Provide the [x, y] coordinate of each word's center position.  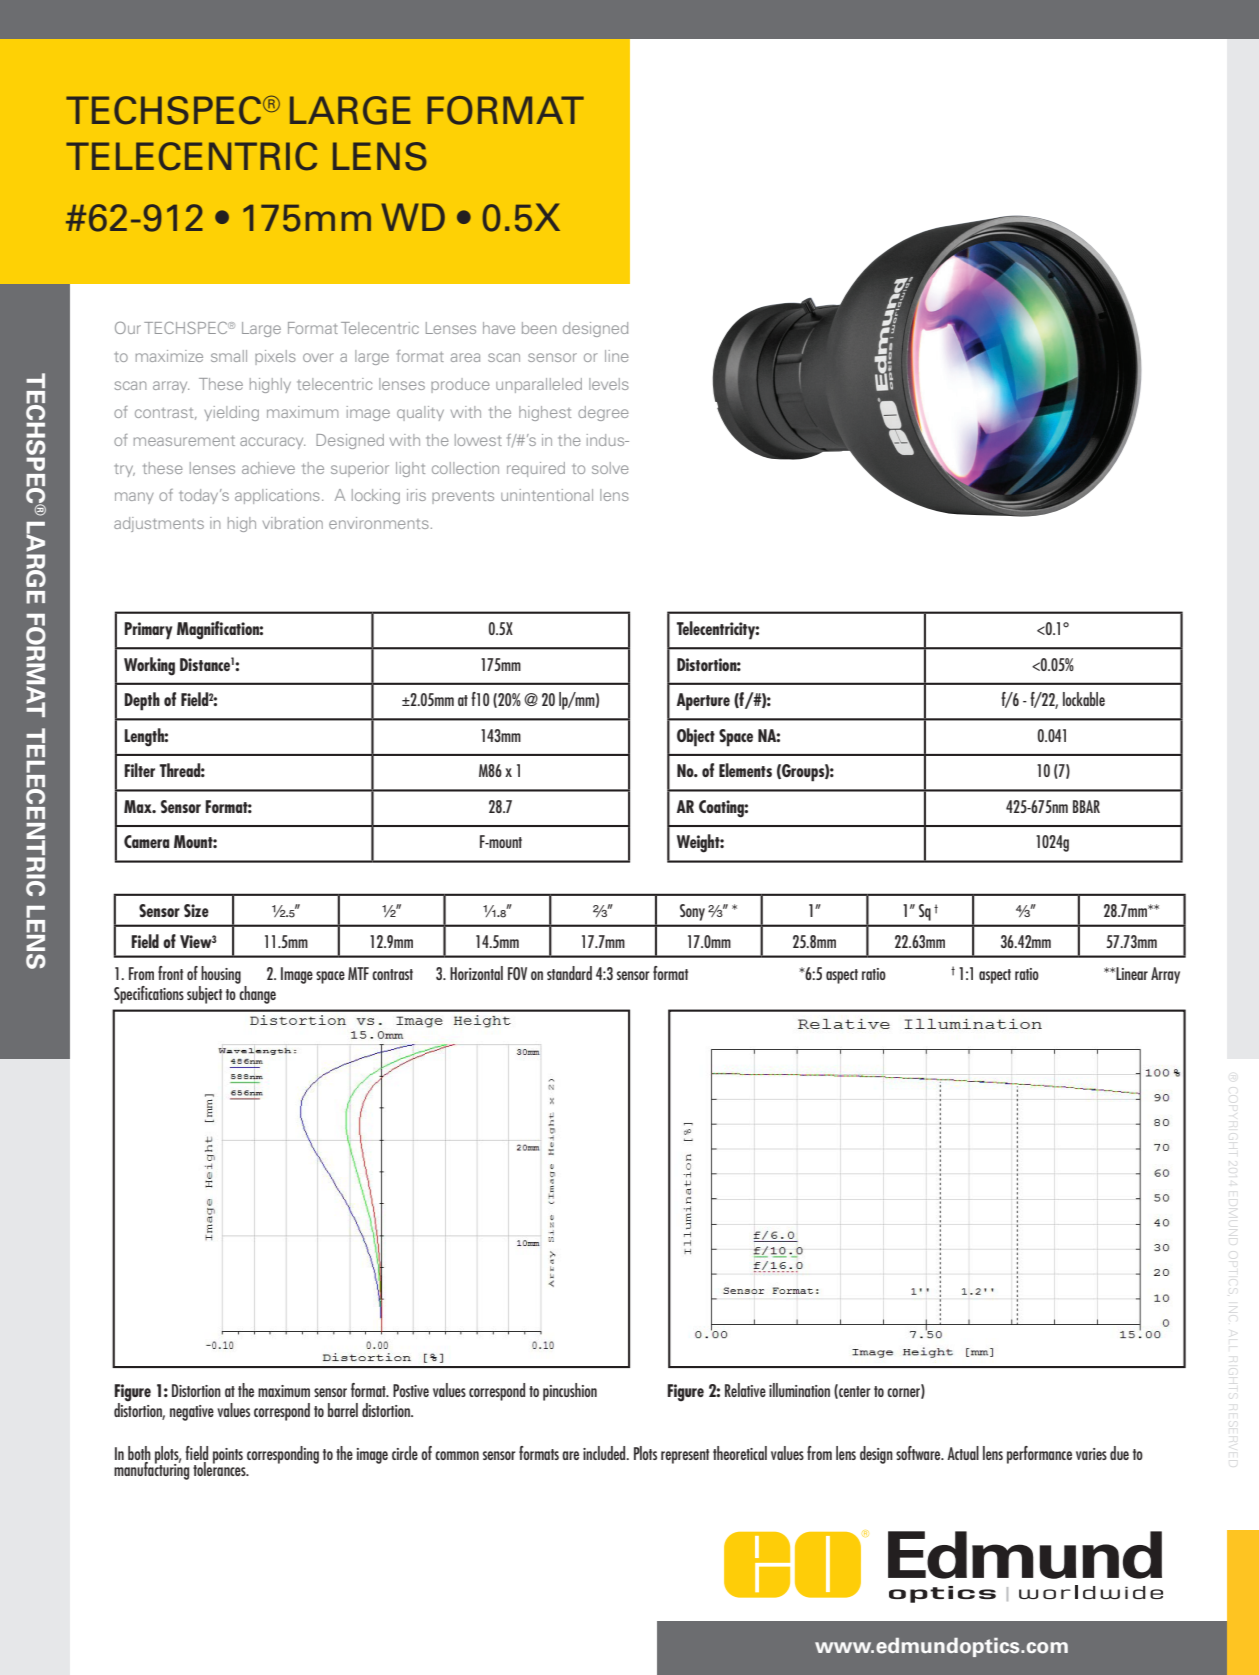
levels [609, 384]
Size [196, 910]
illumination [799, 1390]
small [229, 356]
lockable [1084, 699]
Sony [692, 912]
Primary [148, 631]
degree [603, 413]
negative [192, 1413]
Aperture [703, 702]
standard [569, 973]
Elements [745, 770]
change [257, 995]
